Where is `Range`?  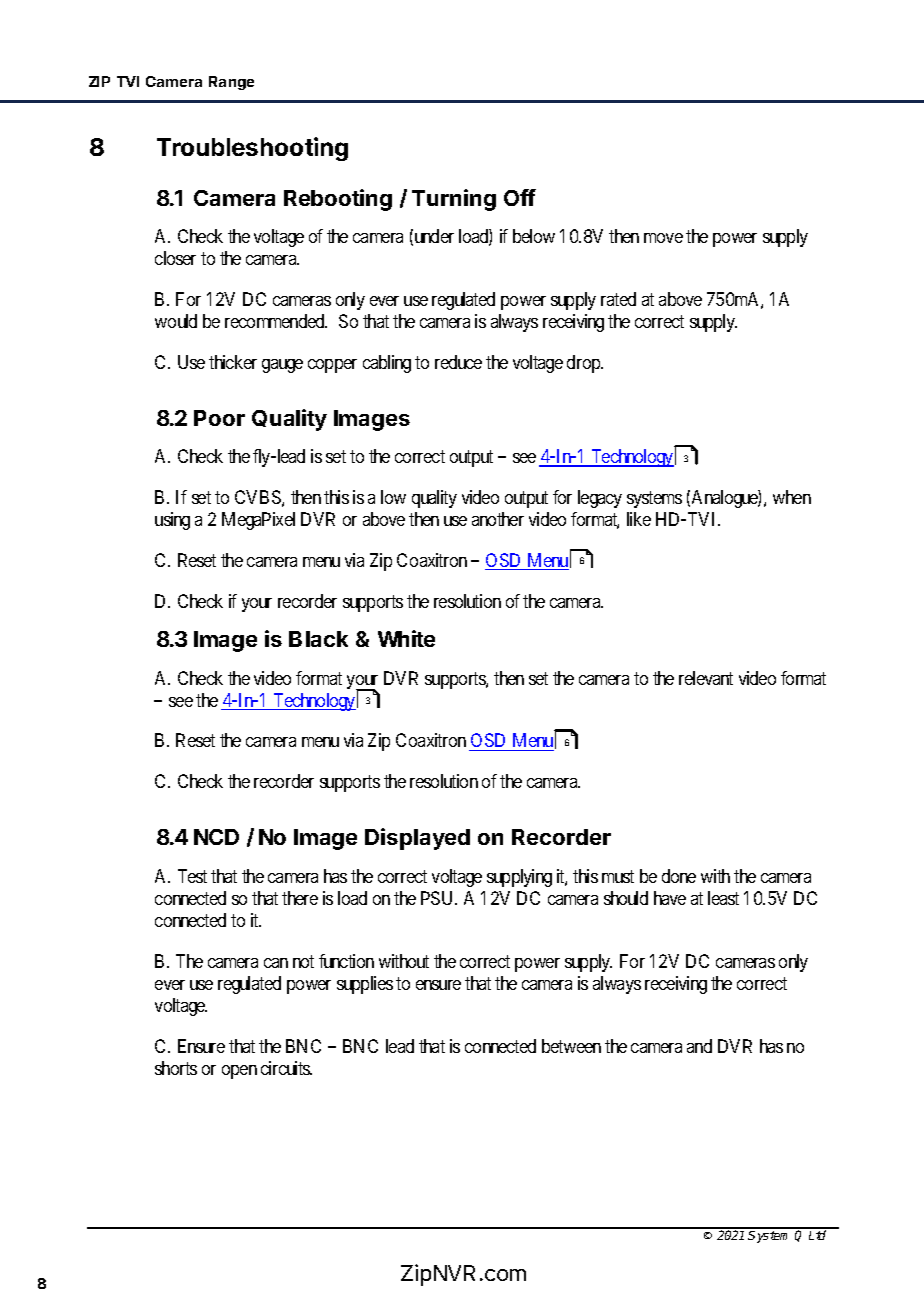
Range is located at coordinates (231, 83).
